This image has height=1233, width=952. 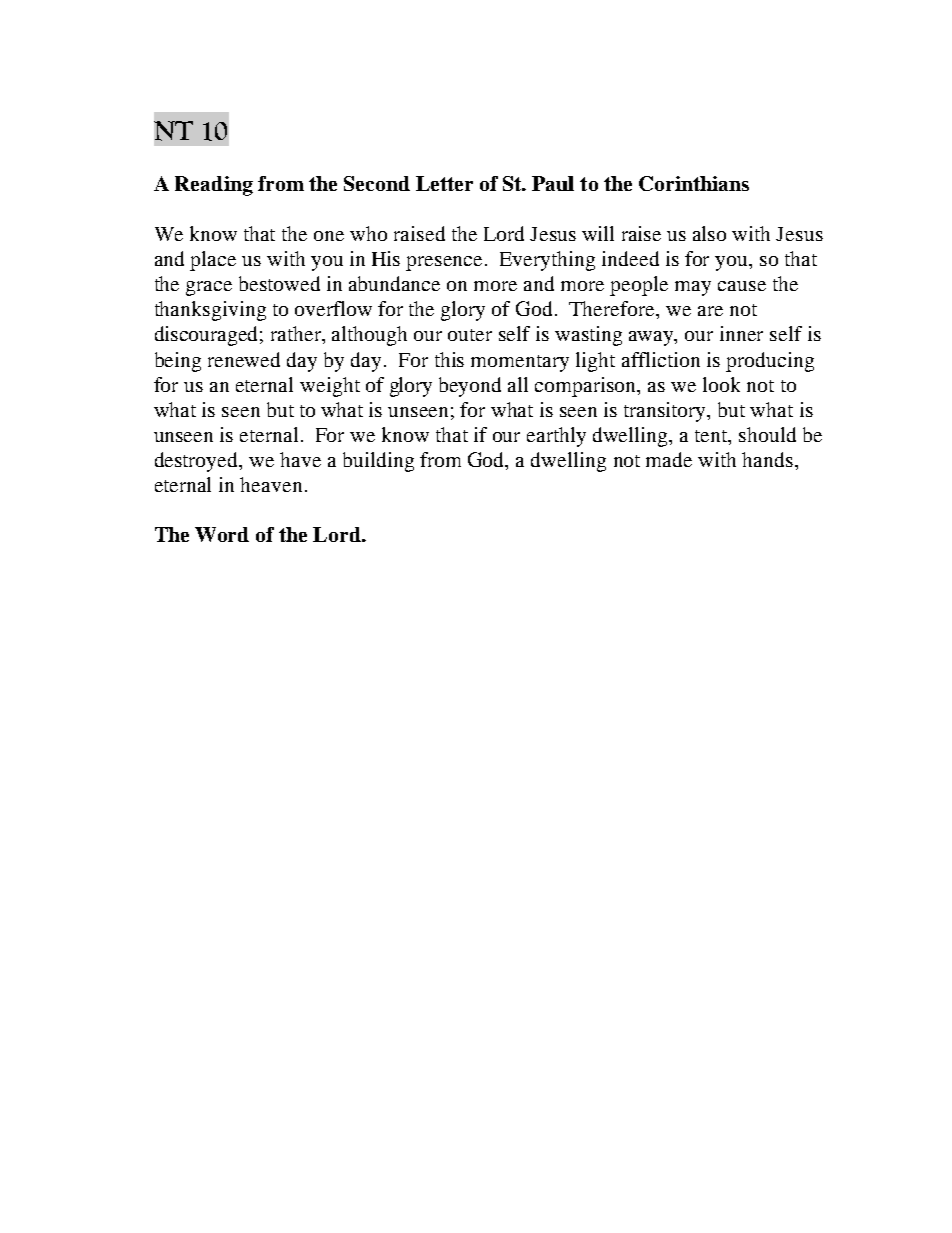 What do you see at coordinates (694, 183) in the image?
I see `Corinthians` at bounding box center [694, 183].
